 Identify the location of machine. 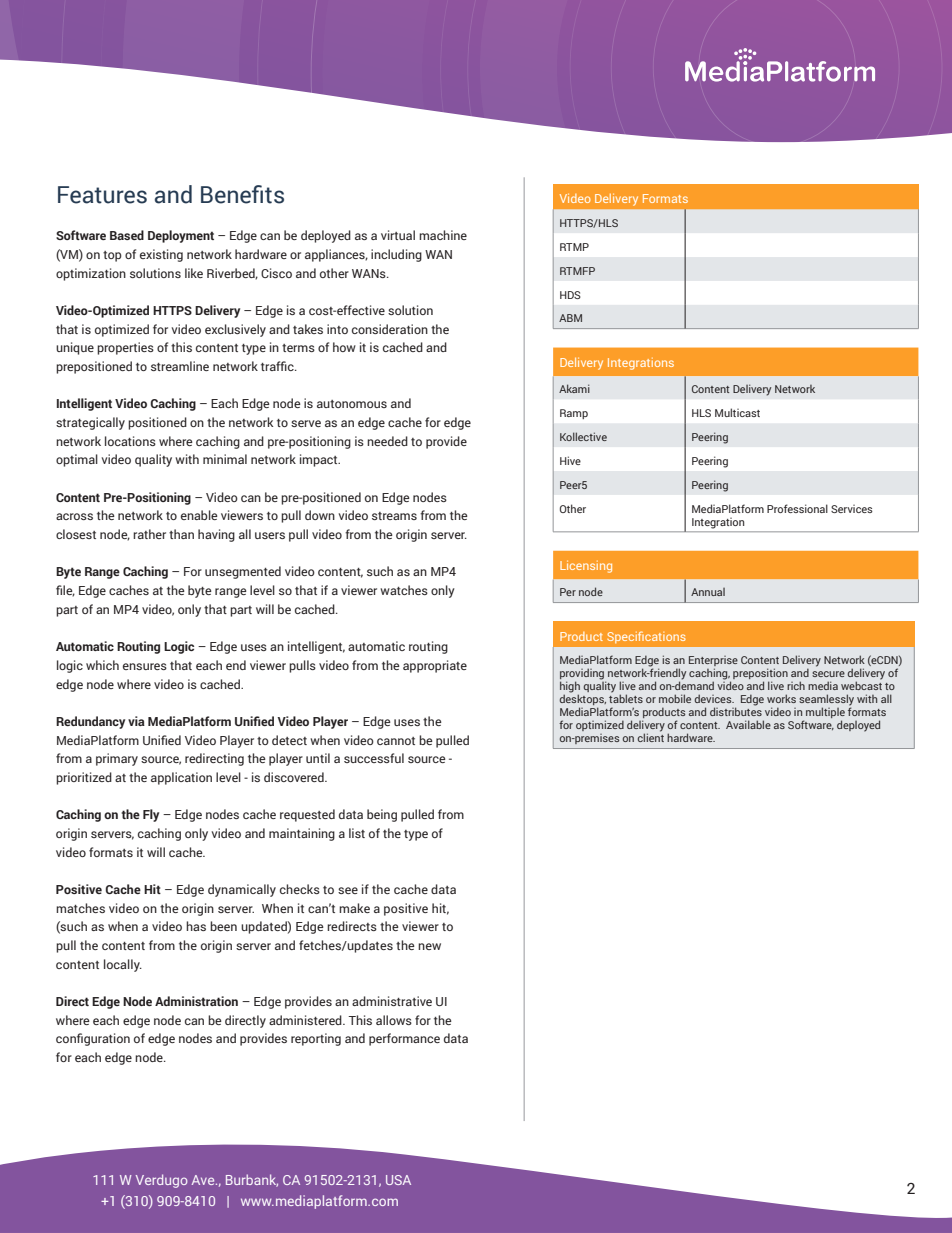
(443, 235).
